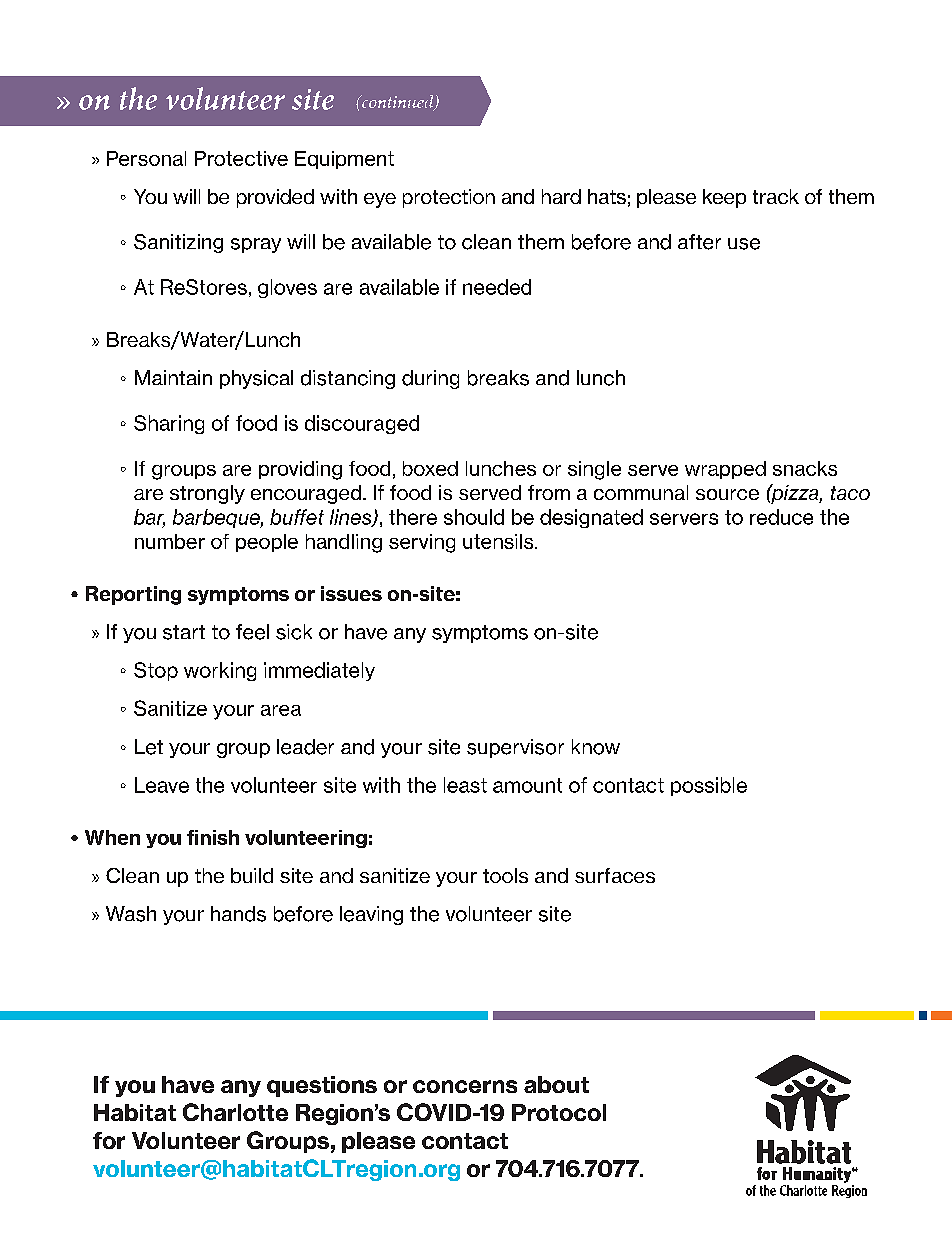 The height and width of the screenshot is (1233, 952). What do you see at coordinates (162, 785) in the screenshot?
I see `Leave` at bounding box center [162, 785].
